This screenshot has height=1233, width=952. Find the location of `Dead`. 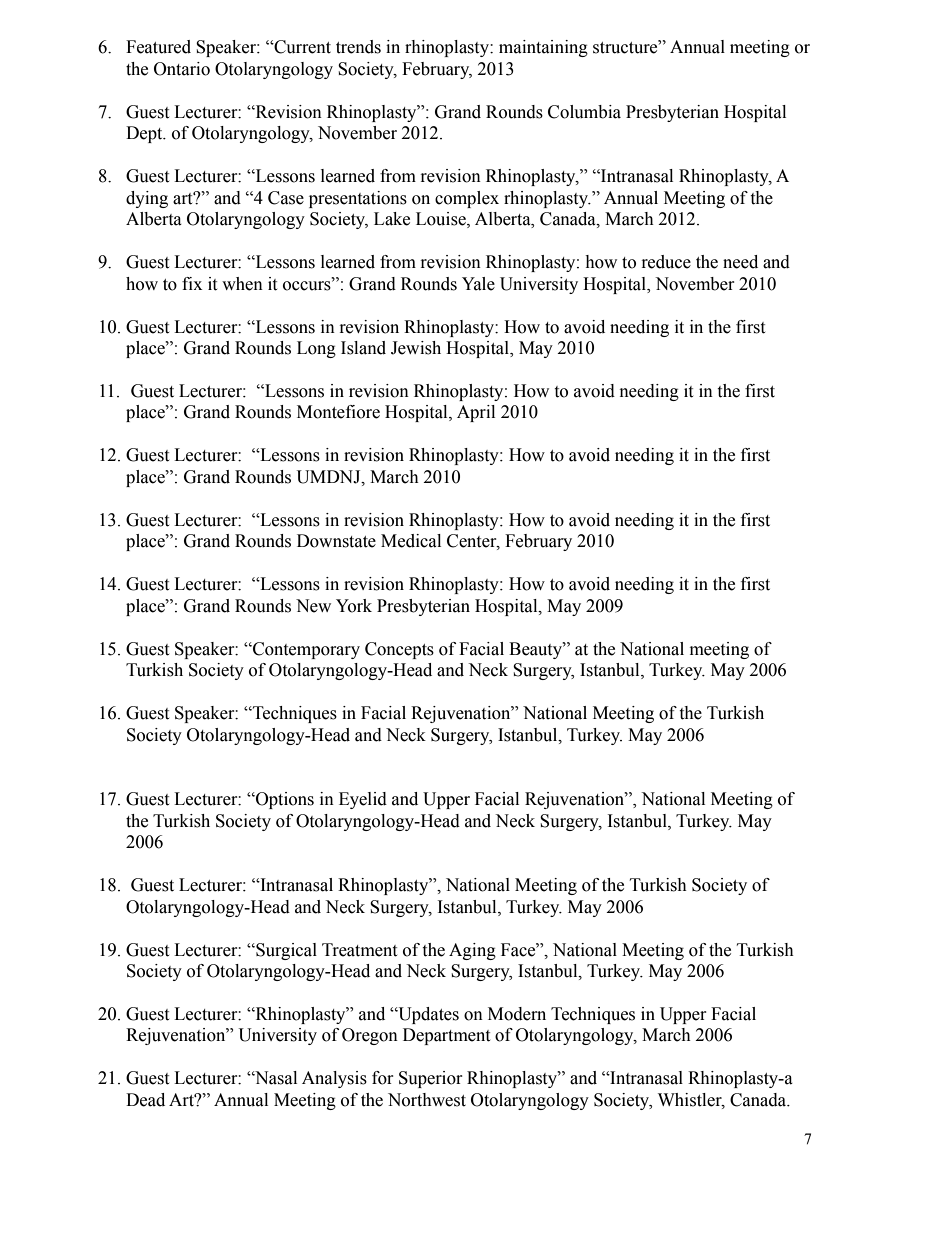

Dead is located at coordinates (145, 1100).
